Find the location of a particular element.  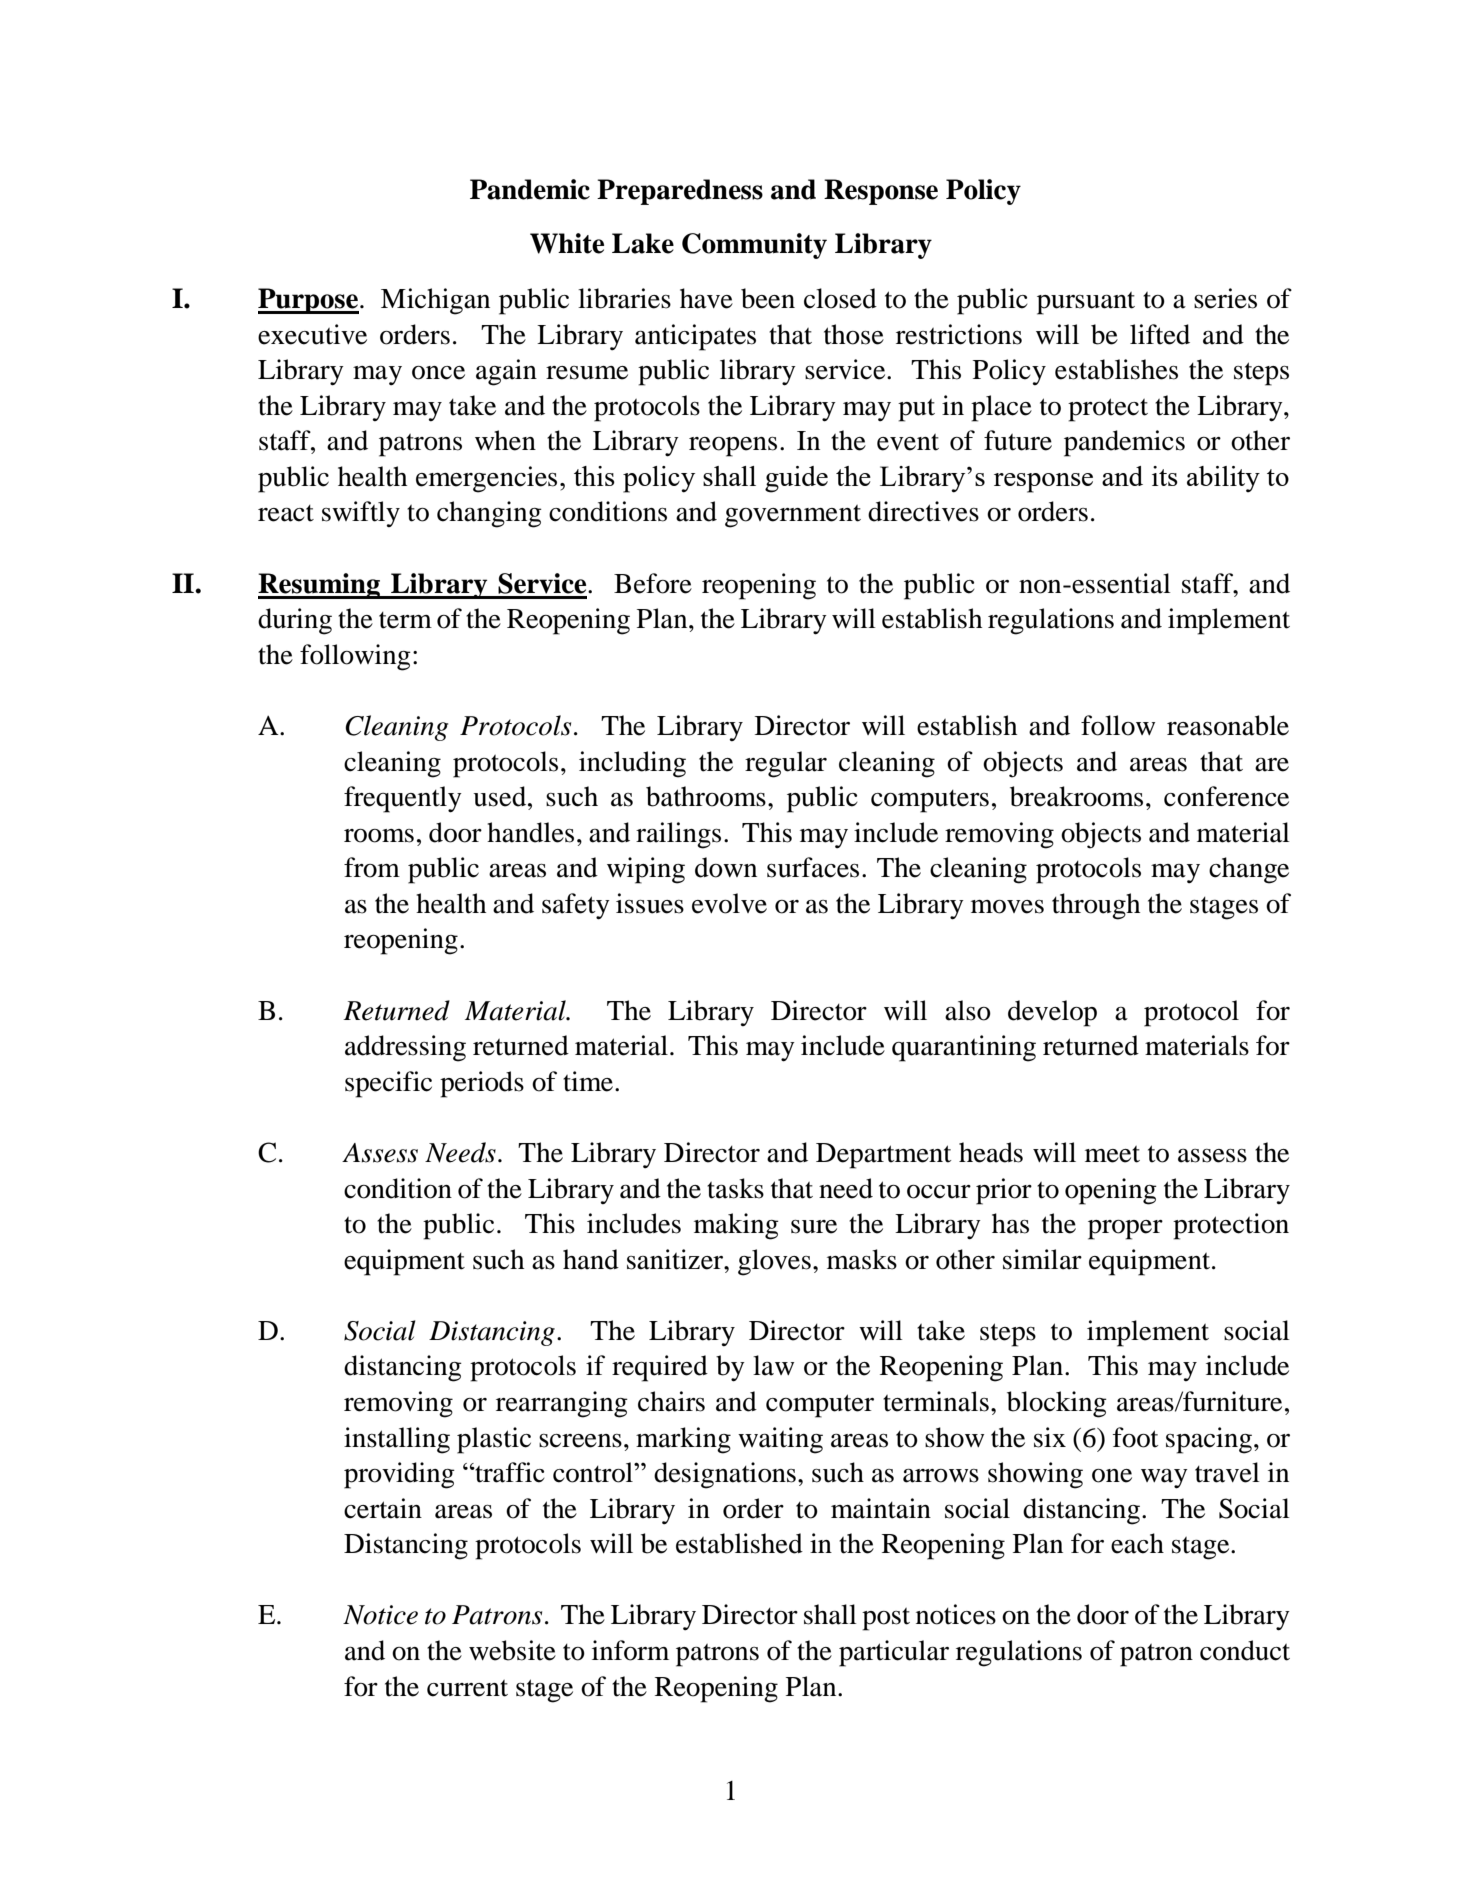

through is located at coordinates (1096, 906).
